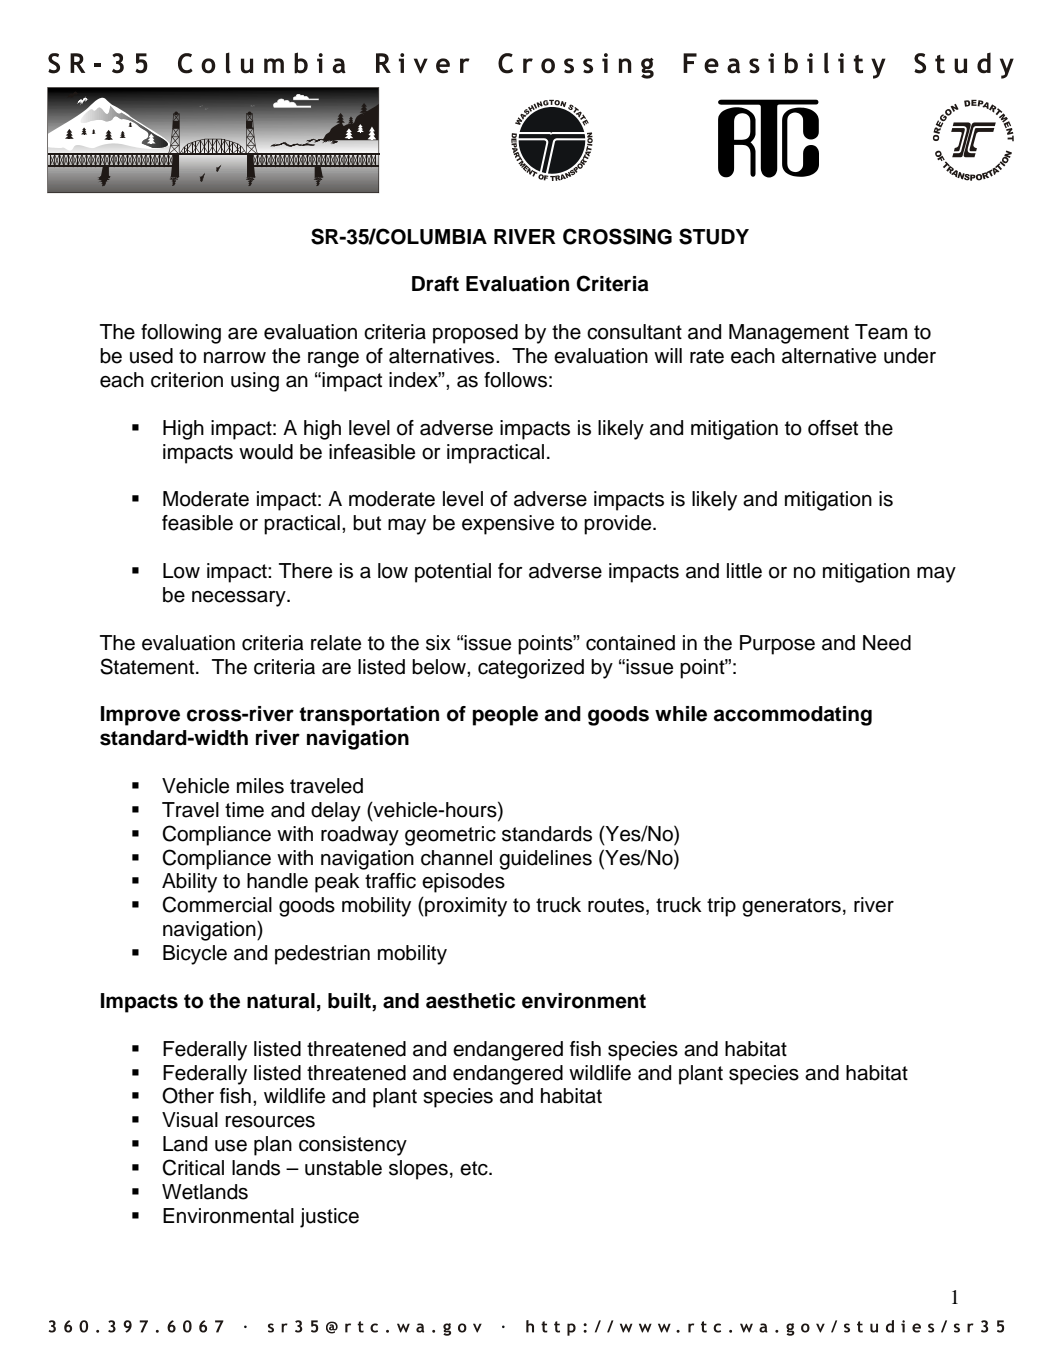  What do you see at coordinates (435, 284) in the page?
I see `Draft` at bounding box center [435, 284].
